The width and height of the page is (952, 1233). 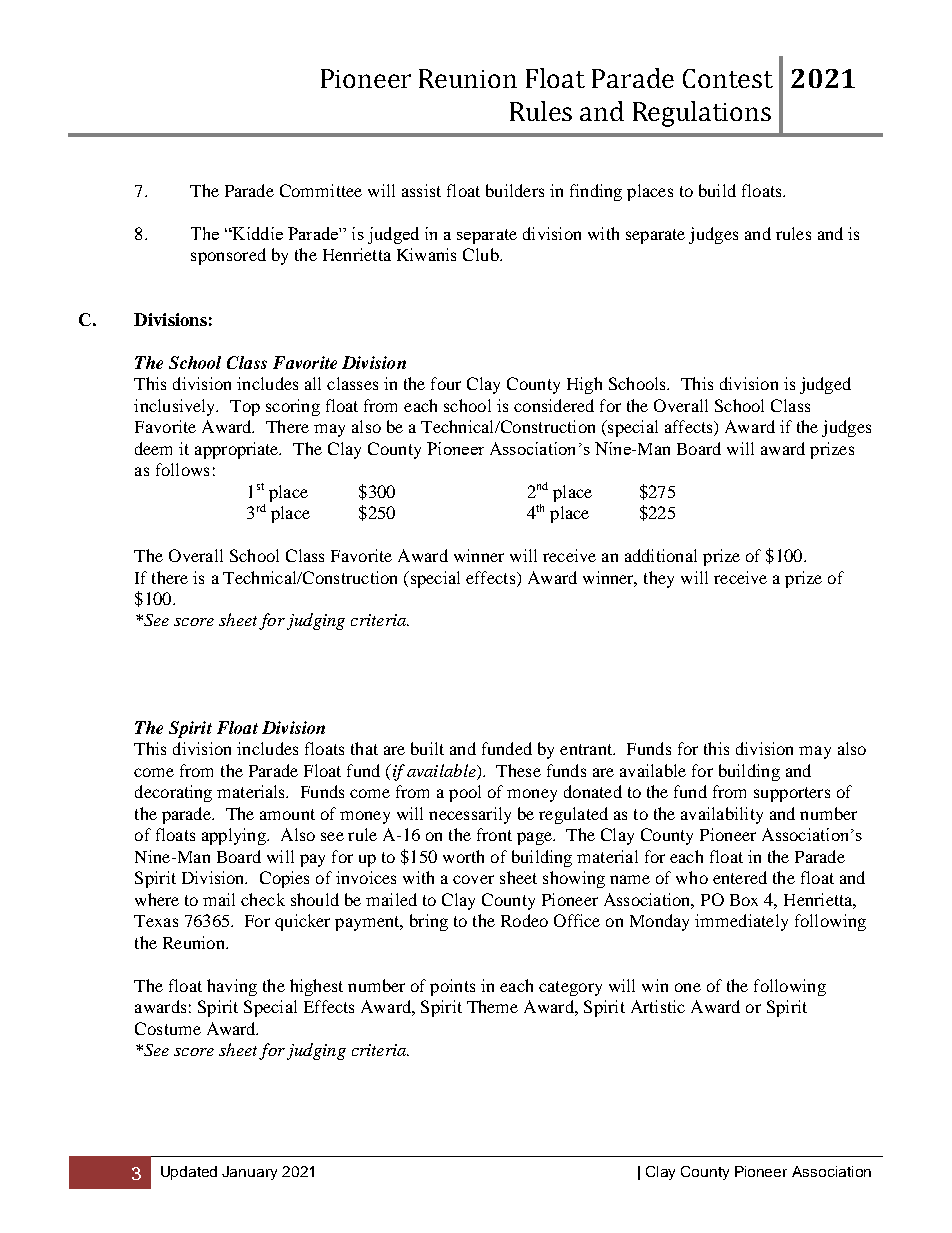 What do you see at coordinates (473, 879) in the page?
I see `cover` at bounding box center [473, 879].
